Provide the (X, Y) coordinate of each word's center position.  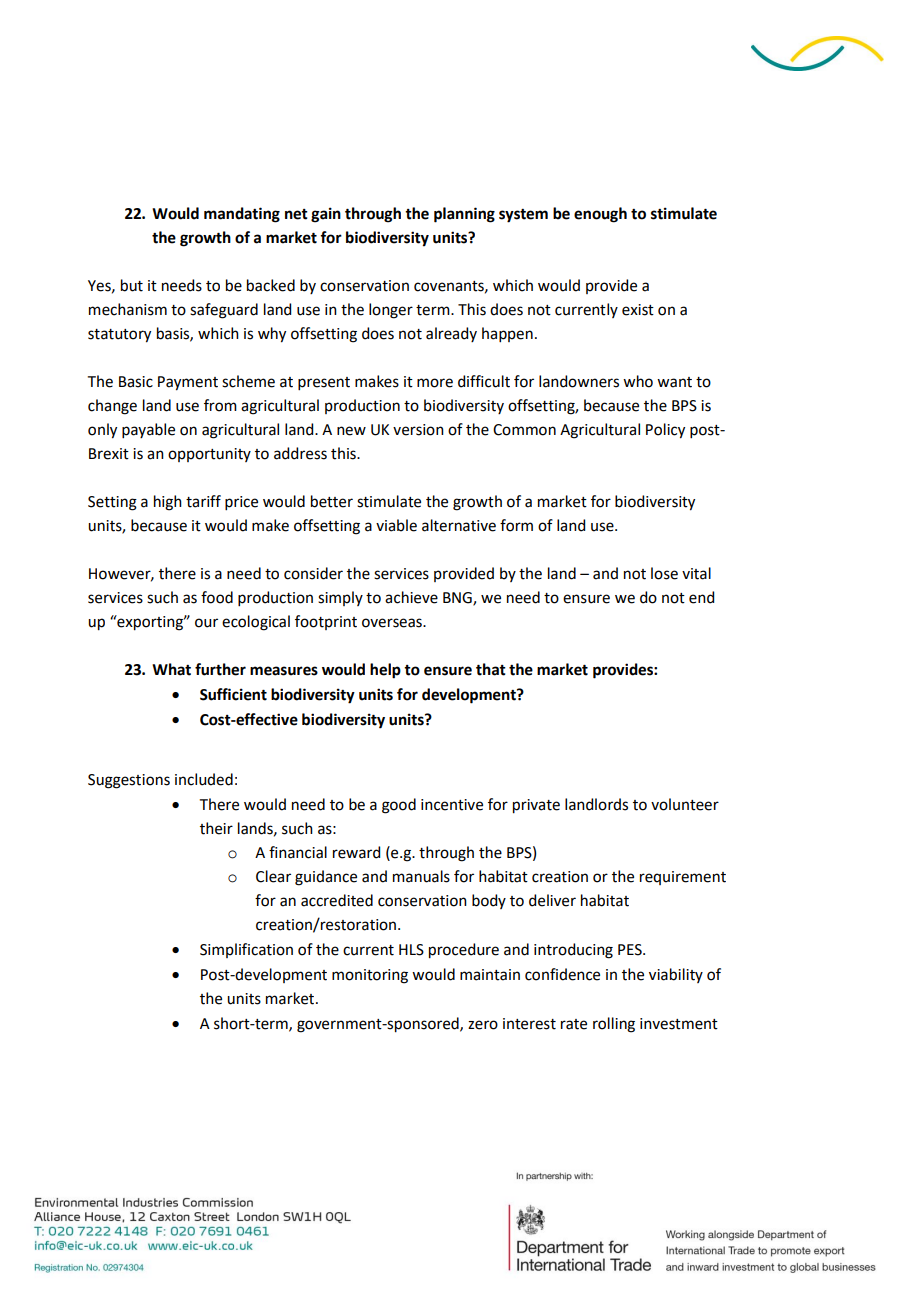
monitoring (370, 976)
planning (464, 215)
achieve (411, 597)
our (206, 623)
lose (664, 573)
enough (600, 215)
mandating (242, 215)
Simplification (246, 950)
